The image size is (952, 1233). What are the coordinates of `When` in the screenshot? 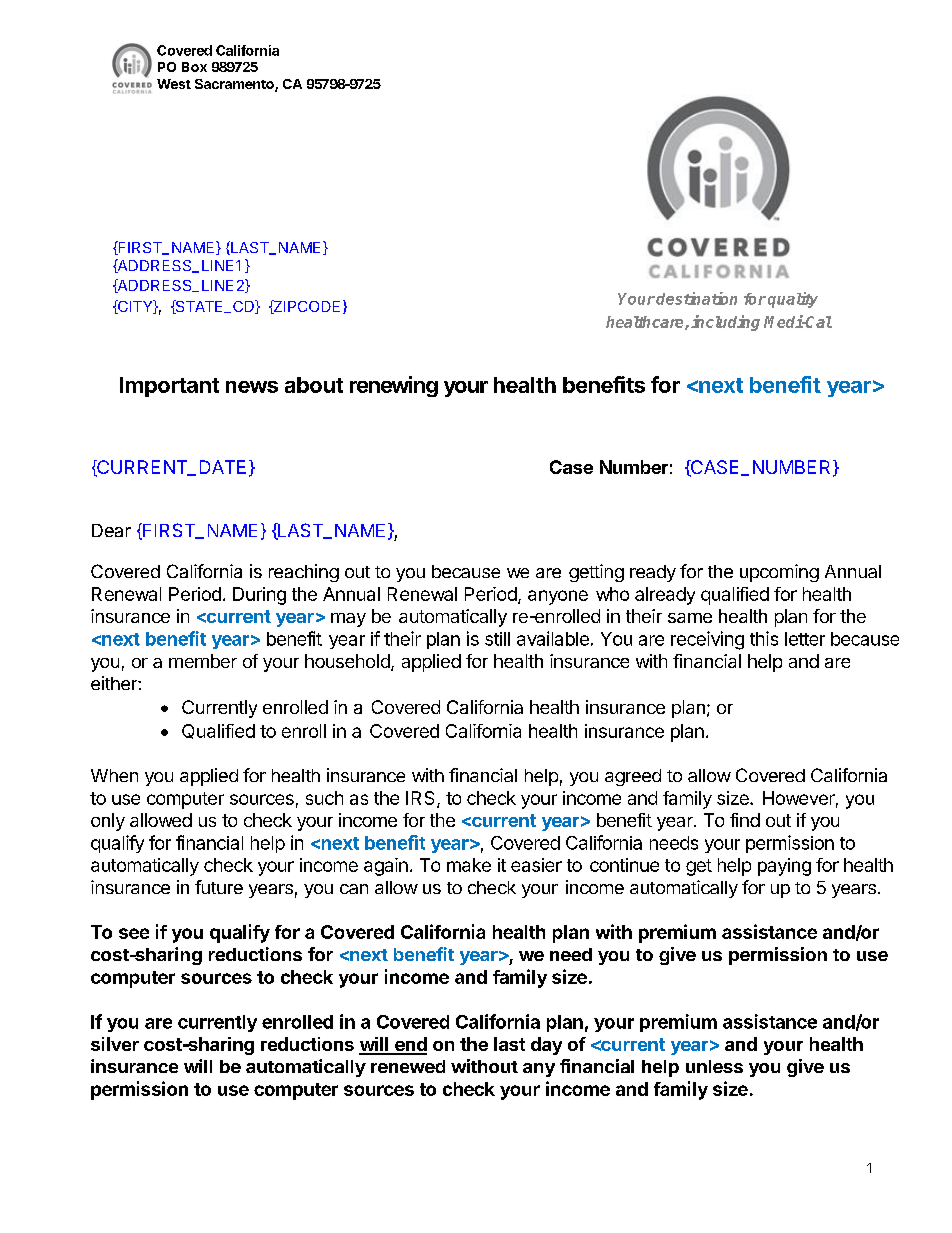 It's located at (114, 775).
